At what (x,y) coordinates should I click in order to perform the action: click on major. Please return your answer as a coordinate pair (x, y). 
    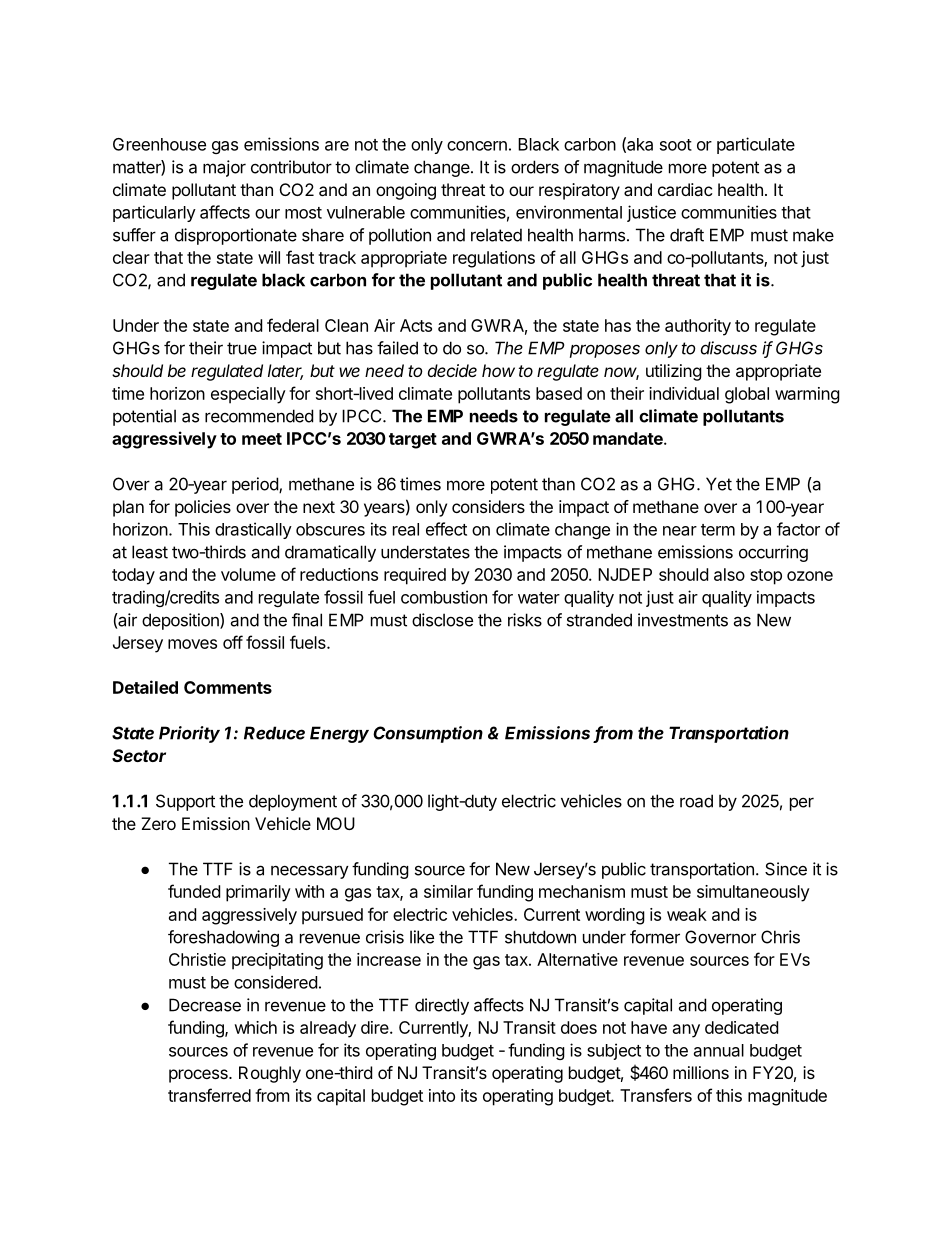
    Looking at the image, I should click on (224, 168).
